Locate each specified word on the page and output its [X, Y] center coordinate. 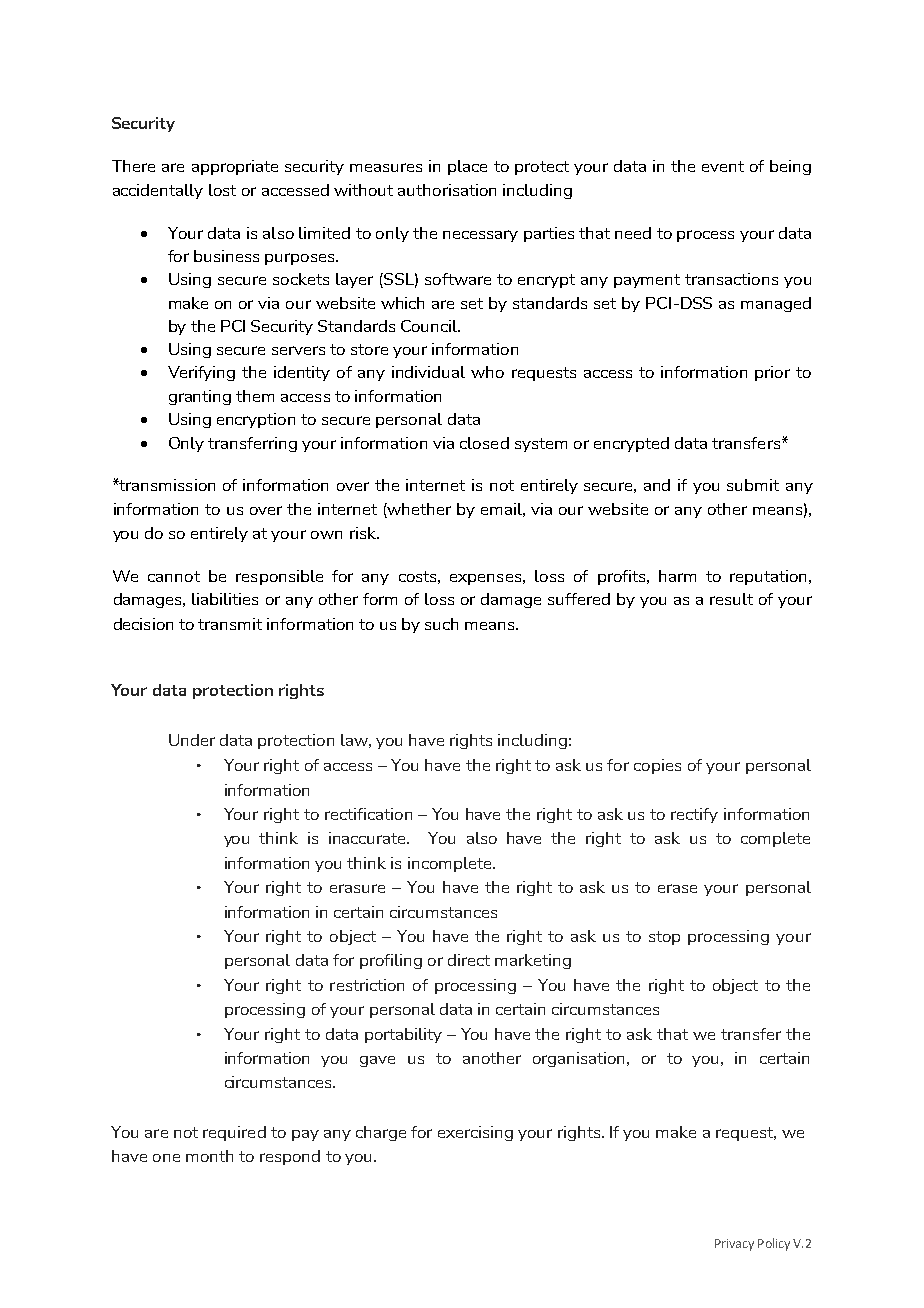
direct [469, 960]
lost [222, 190]
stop [664, 938]
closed [484, 443]
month [209, 1156]
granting [200, 397]
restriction [367, 985]
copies [657, 766]
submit [753, 485]
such [441, 624]
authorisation [447, 190]
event [723, 166]
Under [192, 740]
